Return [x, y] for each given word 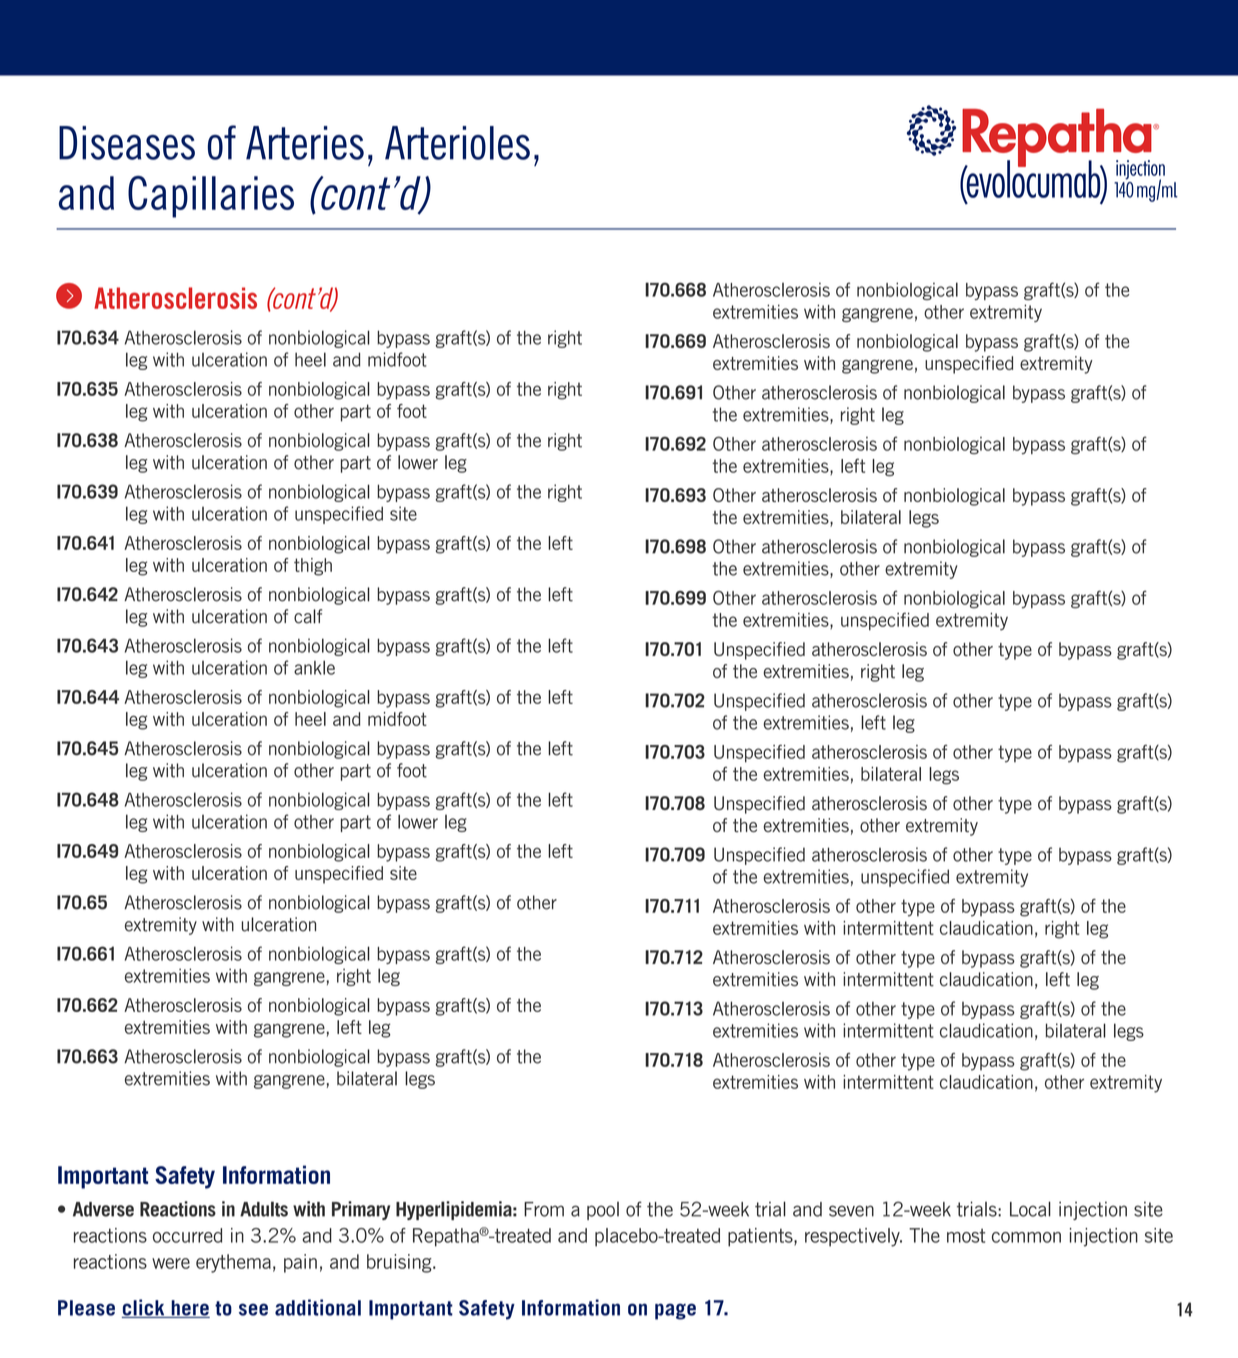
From [544, 1209]
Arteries [305, 143]
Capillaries [211, 197]
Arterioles [457, 143]
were [171, 1263]
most [966, 1236]
